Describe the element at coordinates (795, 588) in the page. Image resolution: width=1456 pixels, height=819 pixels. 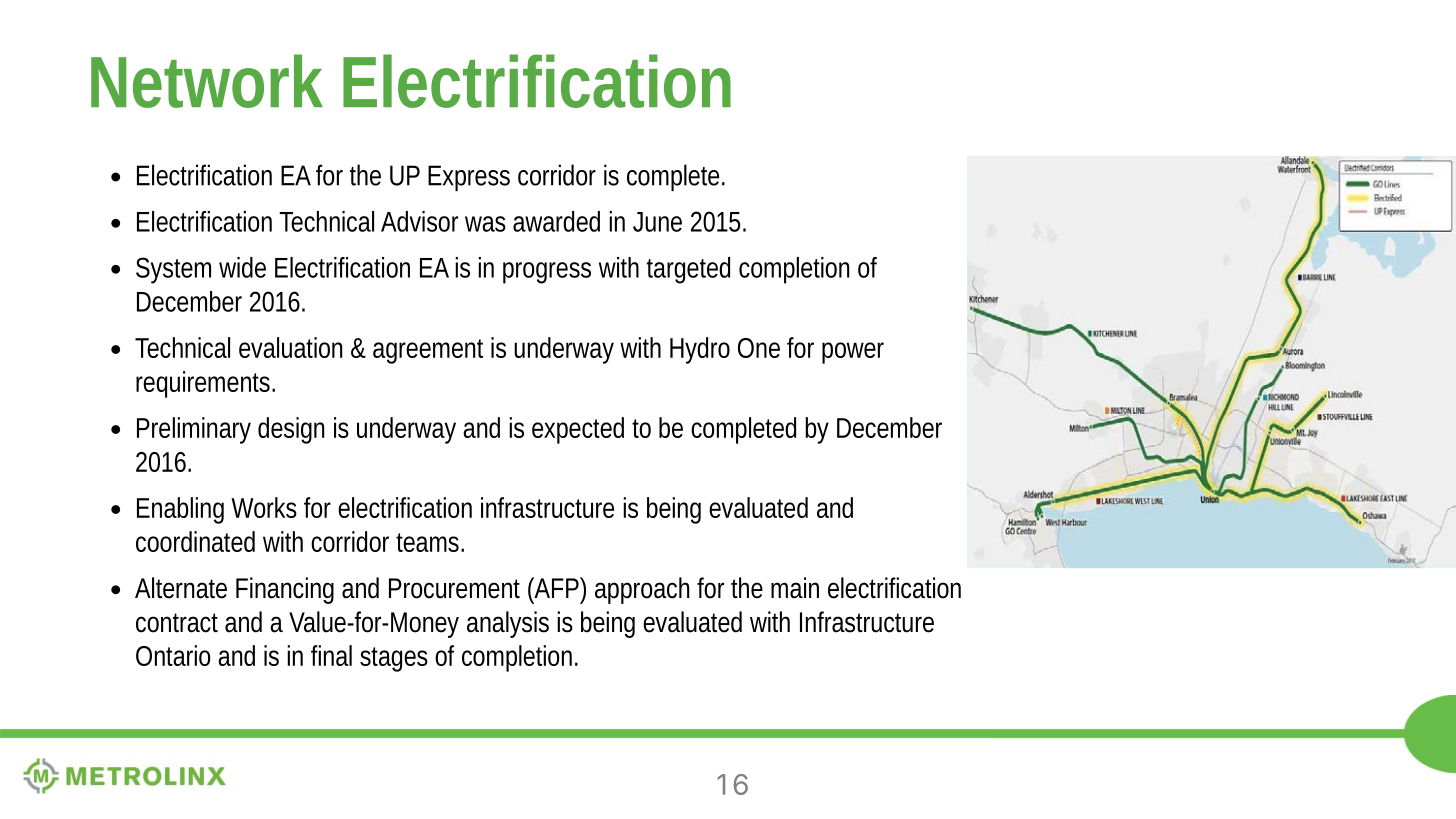
I see `main` at that location.
